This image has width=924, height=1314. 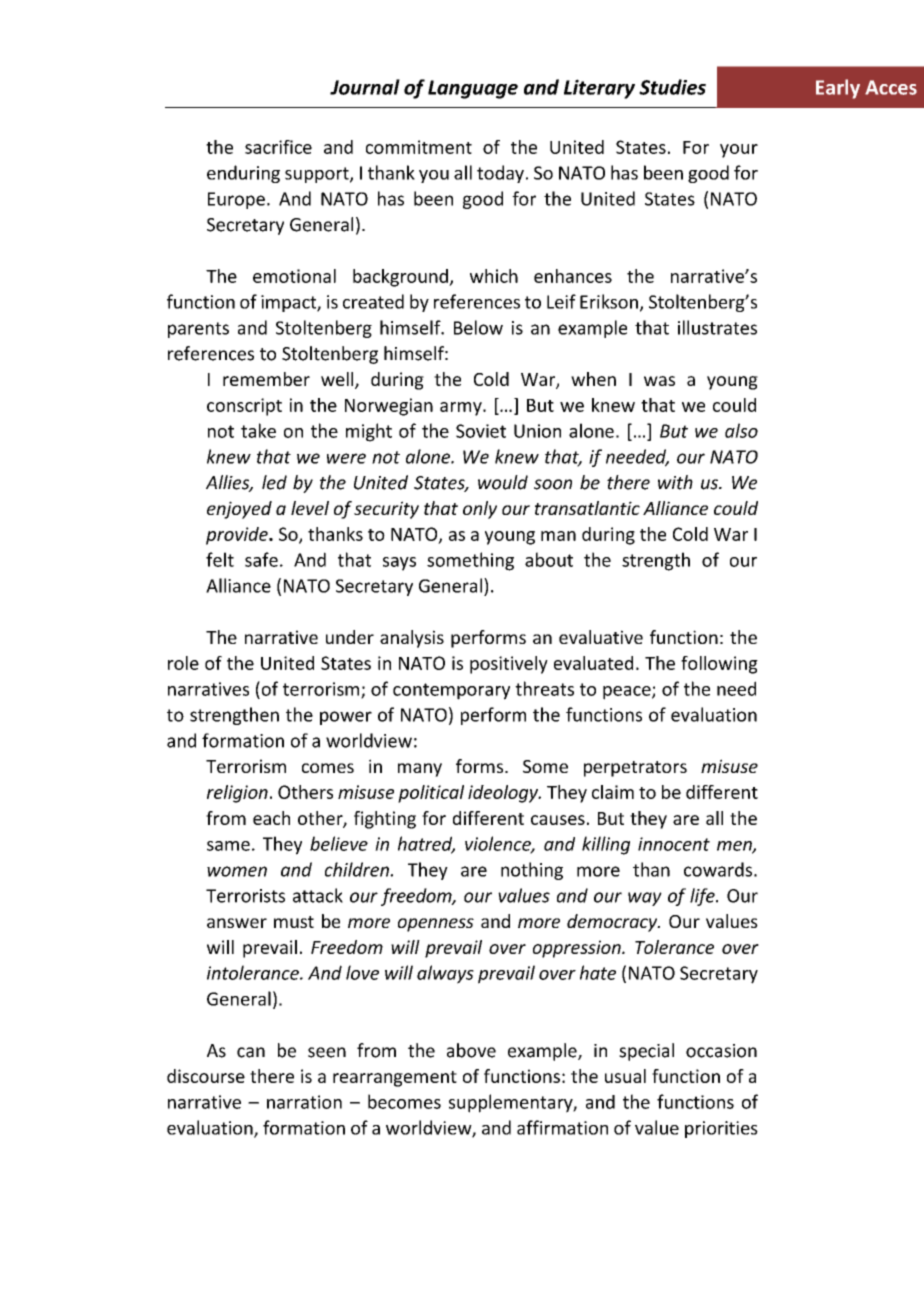 What do you see at coordinates (674, 844) in the image?
I see `innocent` at bounding box center [674, 844].
